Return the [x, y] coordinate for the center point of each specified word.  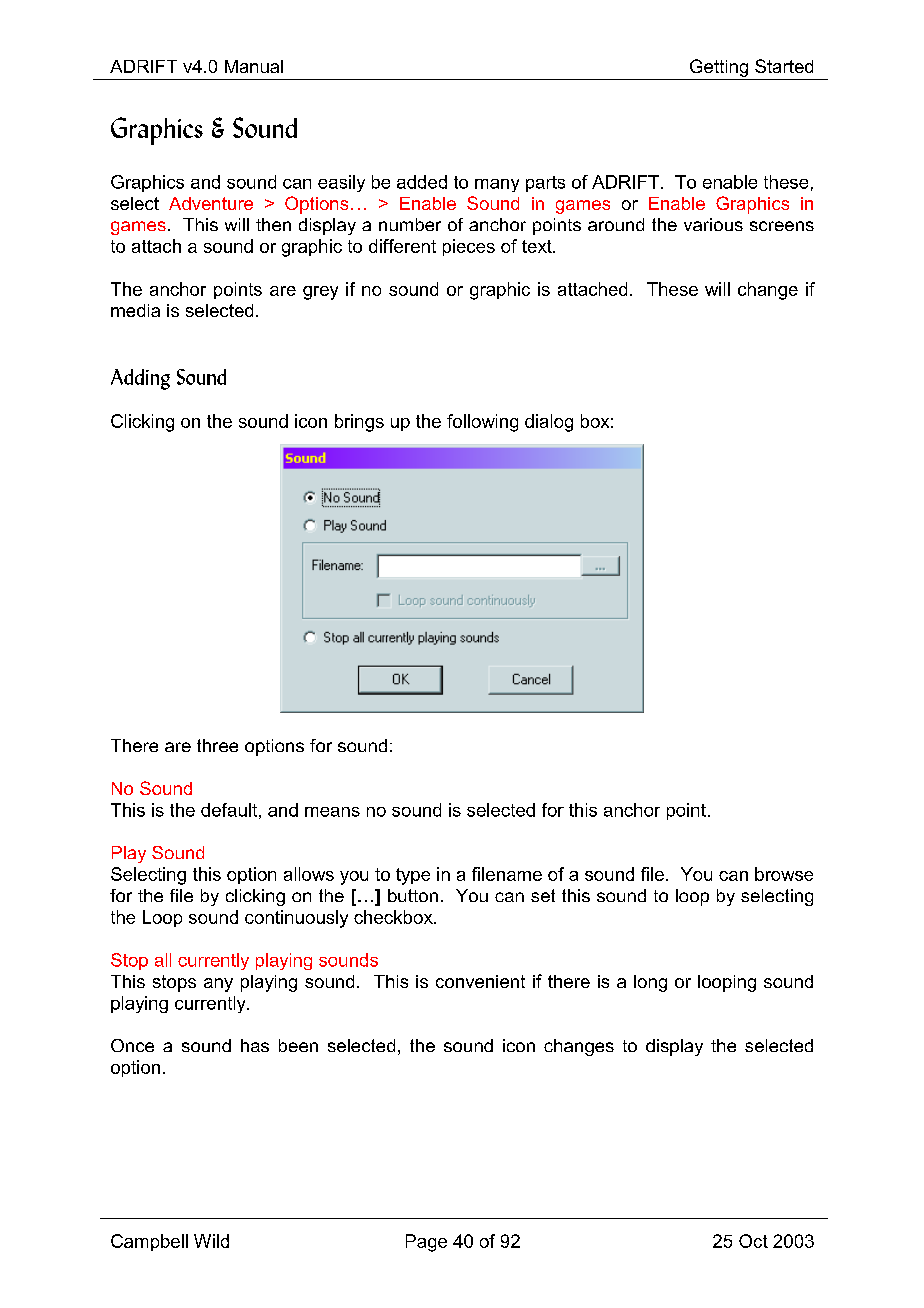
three [217, 745]
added [422, 182]
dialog [549, 423]
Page [426, 1243]
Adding [140, 379]
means [332, 812]
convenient [480, 981]
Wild [211, 1241]
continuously [296, 919]
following [482, 423]
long [650, 983]
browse [784, 874]
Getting [719, 68]
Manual [254, 66]
